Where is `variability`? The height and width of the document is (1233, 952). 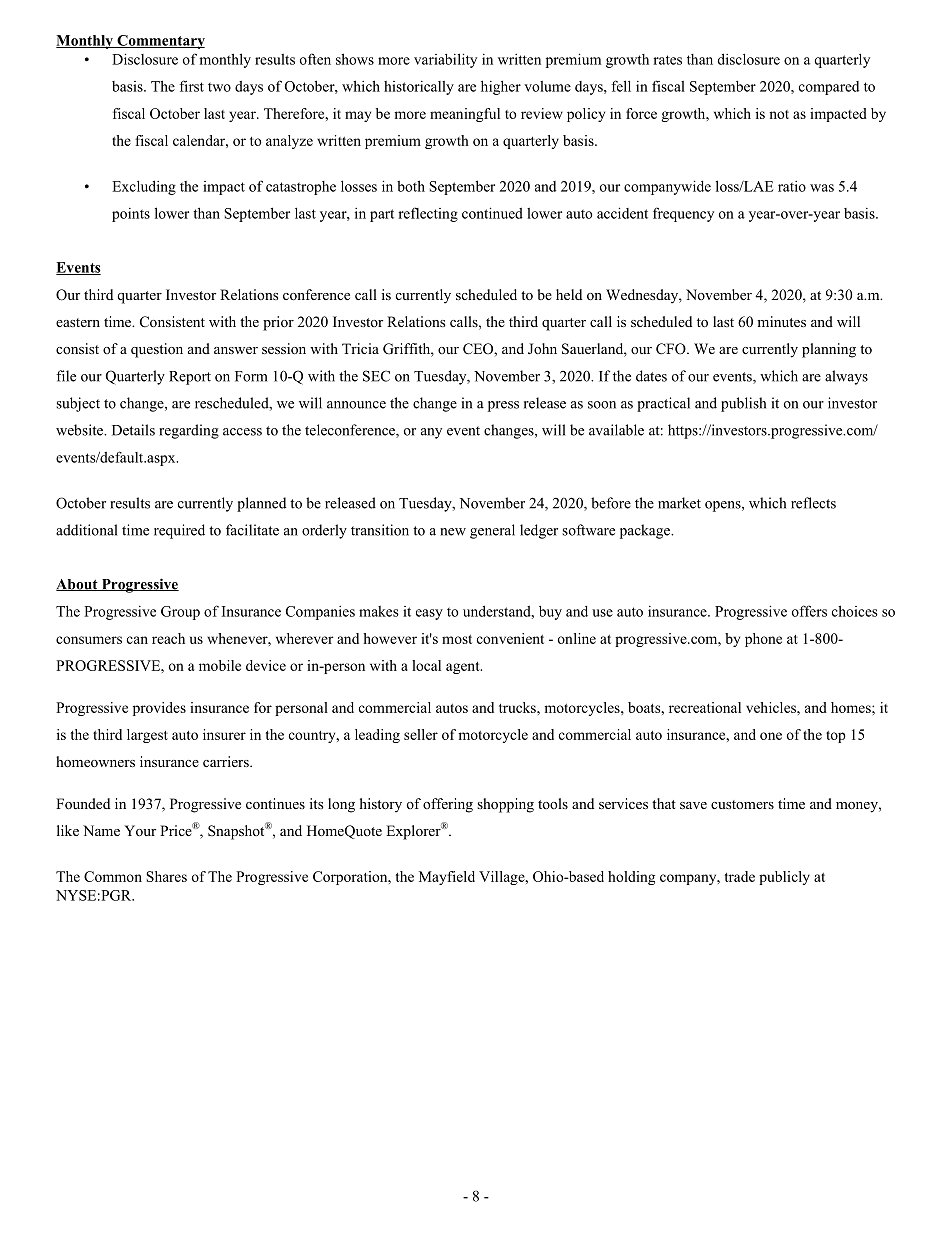
variability is located at coordinates (445, 60).
